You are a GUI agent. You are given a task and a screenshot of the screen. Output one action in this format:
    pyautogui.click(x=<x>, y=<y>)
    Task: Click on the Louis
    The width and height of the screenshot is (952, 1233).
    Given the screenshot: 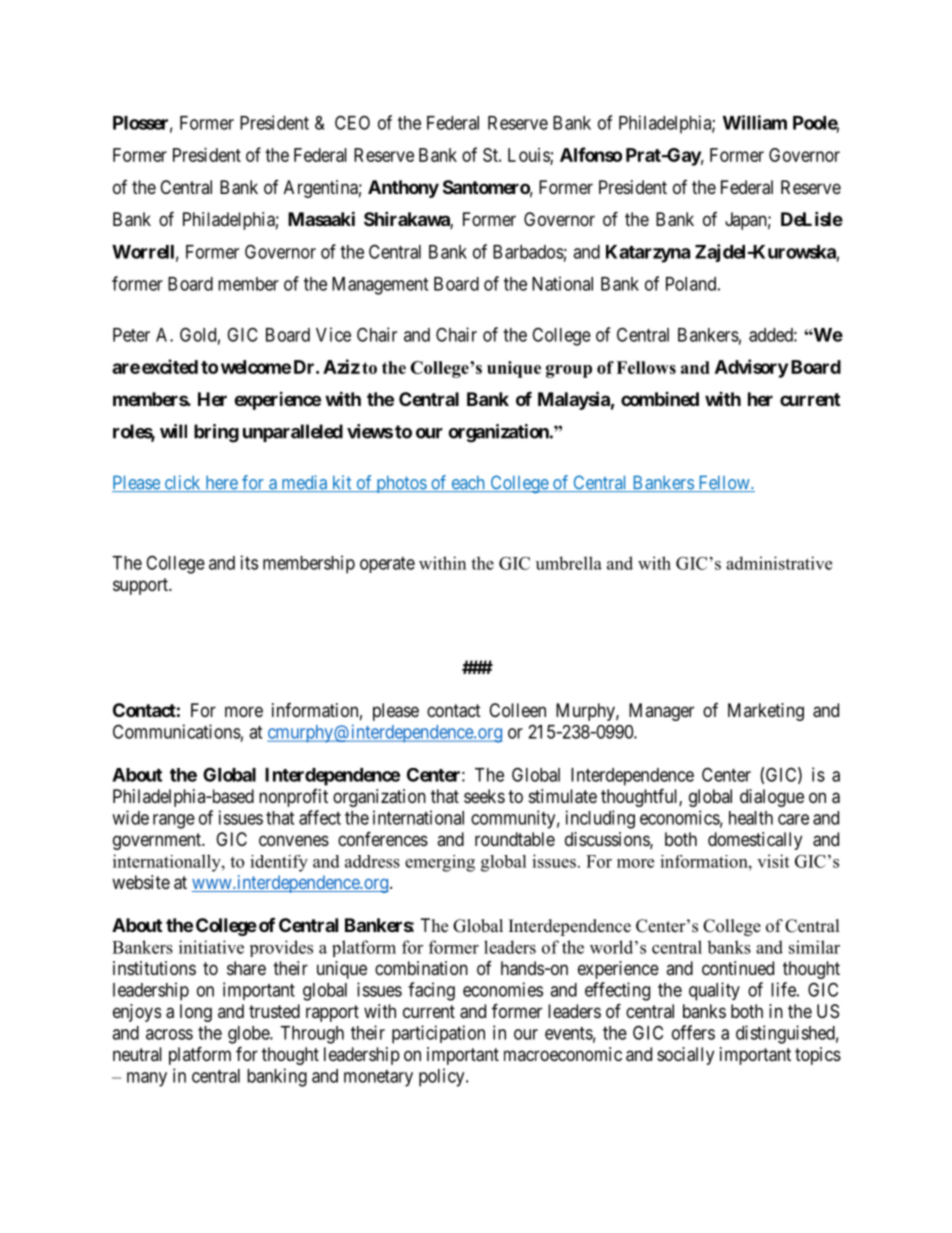 What is the action you would take?
    pyautogui.click(x=529, y=156)
